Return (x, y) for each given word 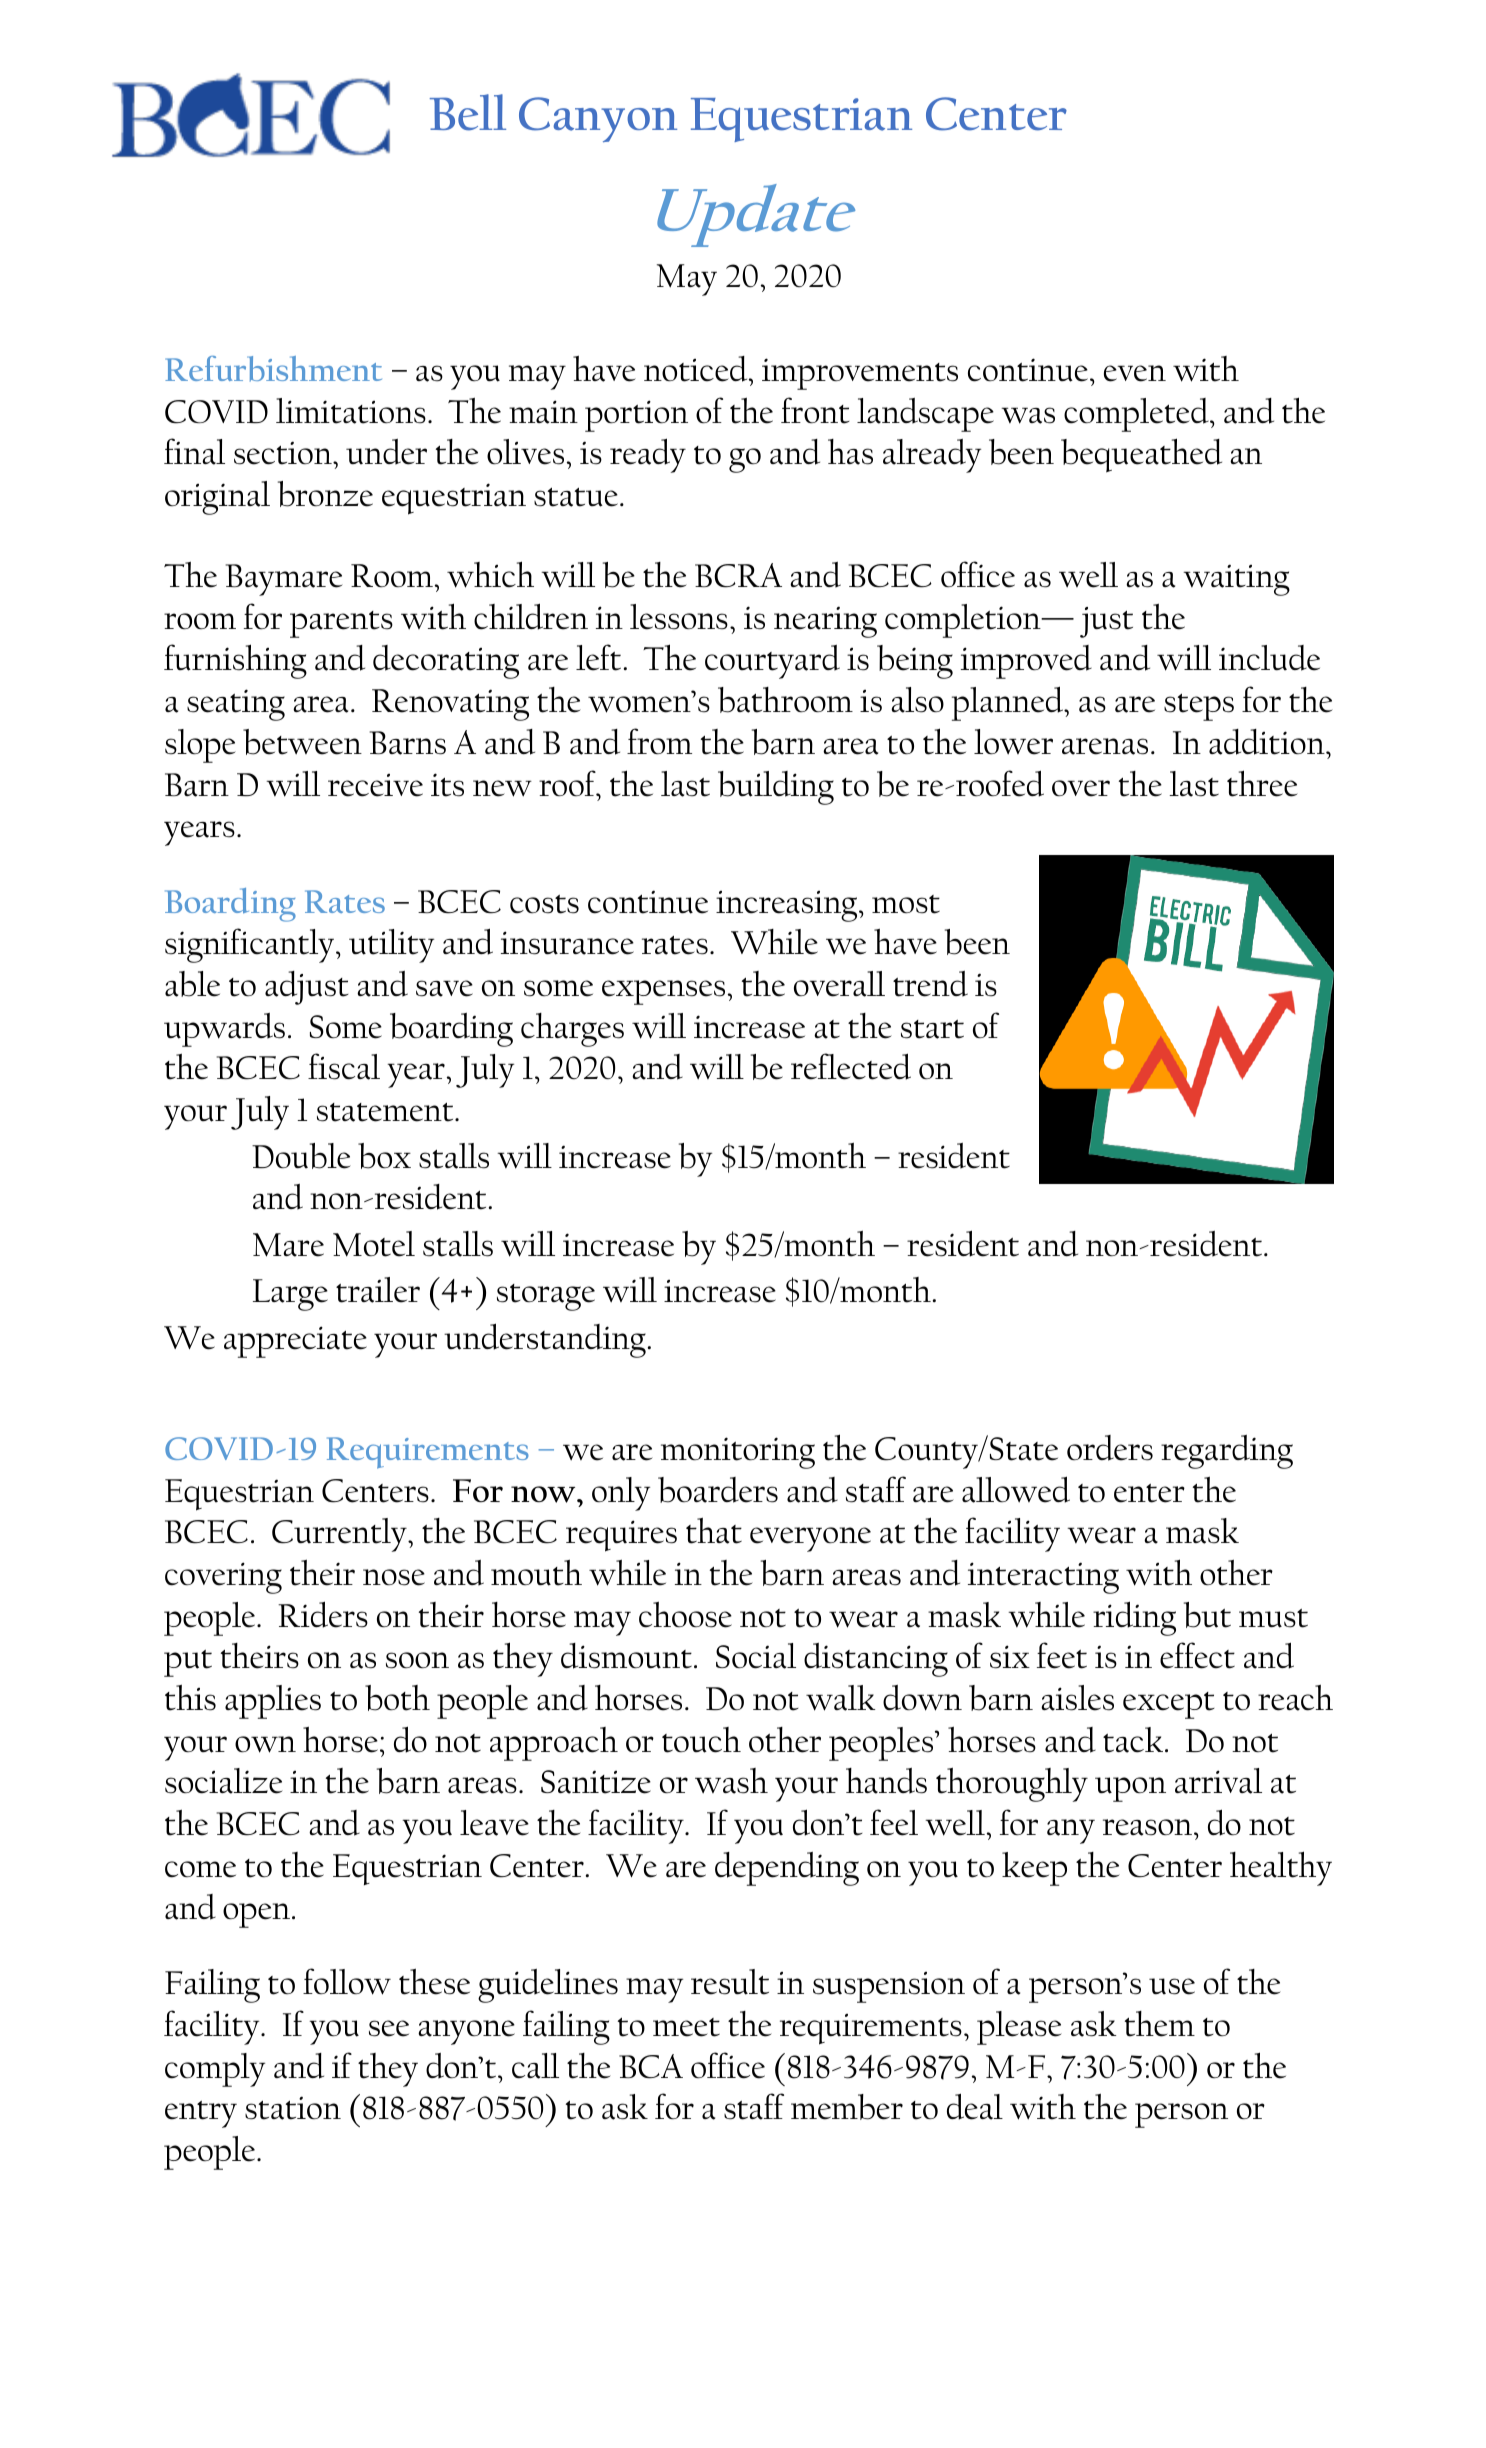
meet (686, 2027)
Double (301, 1156)
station (293, 2108)
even (1135, 373)
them (1159, 2024)
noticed (697, 369)
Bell (468, 112)
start (932, 1029)
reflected (851, 1066)
